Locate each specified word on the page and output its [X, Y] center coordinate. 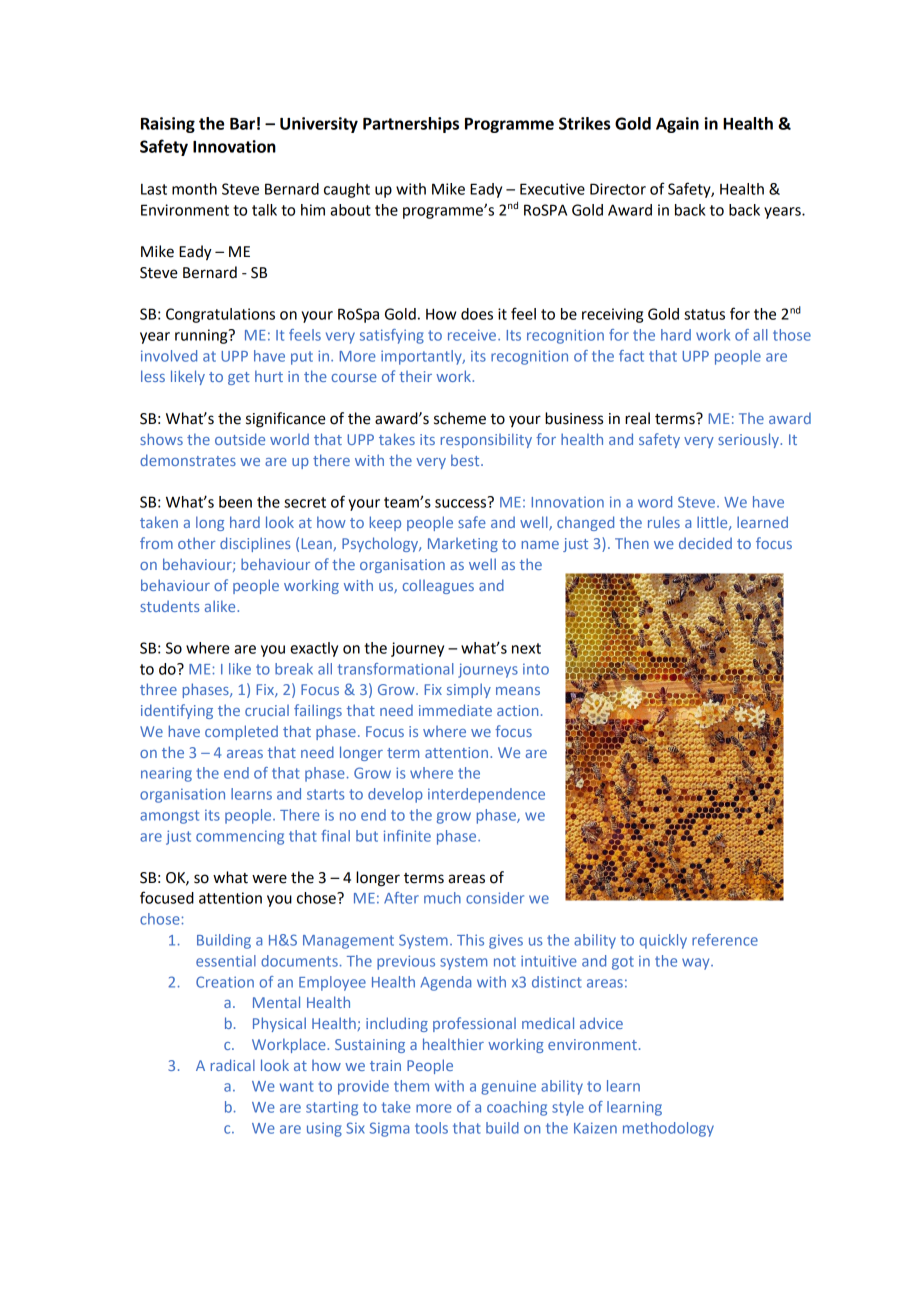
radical [233, 1065]
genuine [508, 1087]
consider [495, 898]
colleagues [438, 587]
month [194, 189]
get [239, 378]
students [169, 606]
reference [725, 940]
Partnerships [411, 125]
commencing [240, 837]
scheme [460, 418]
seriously [749, 440]
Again [677, 125]
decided [705, 543]
